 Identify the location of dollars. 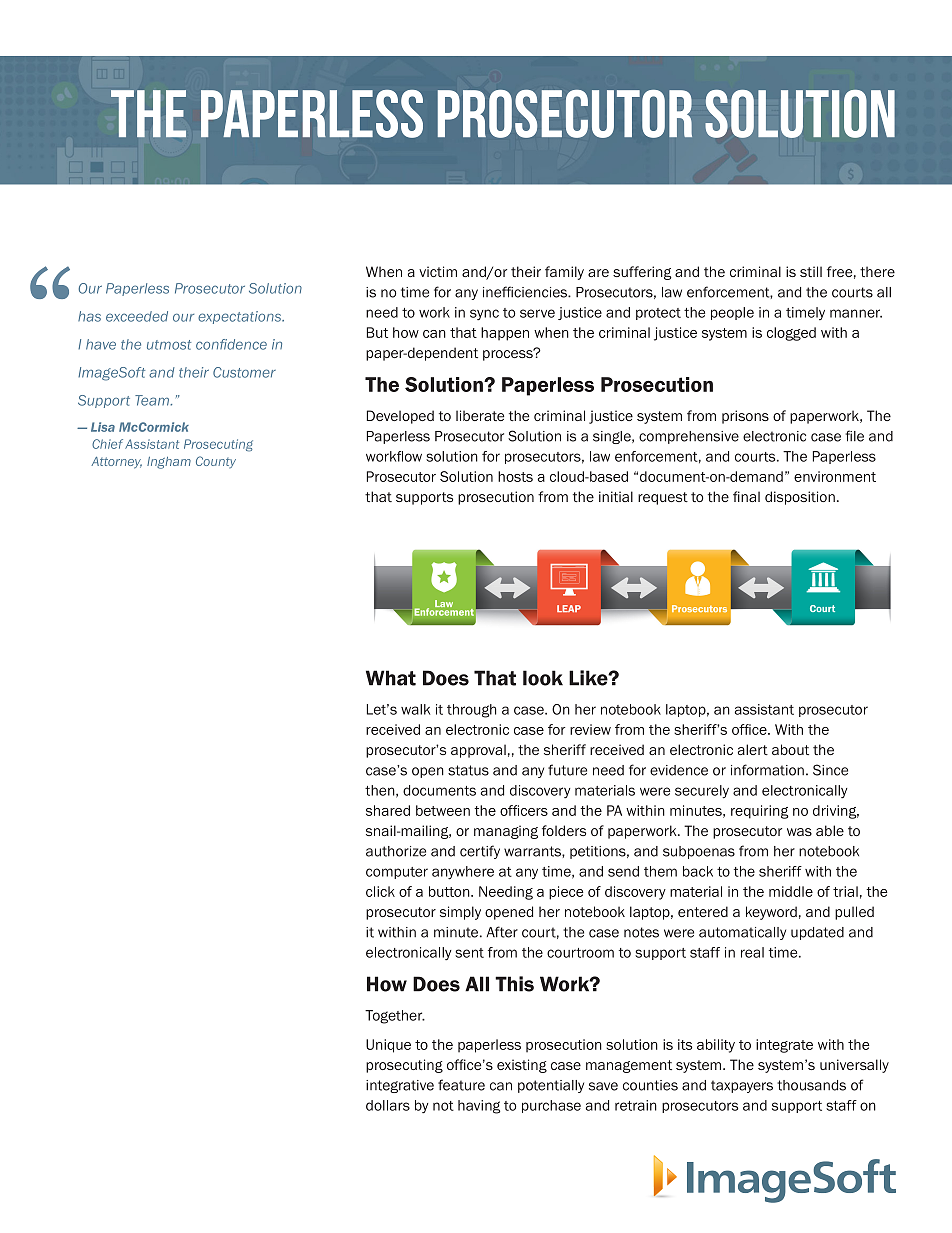
(388, 1105).
